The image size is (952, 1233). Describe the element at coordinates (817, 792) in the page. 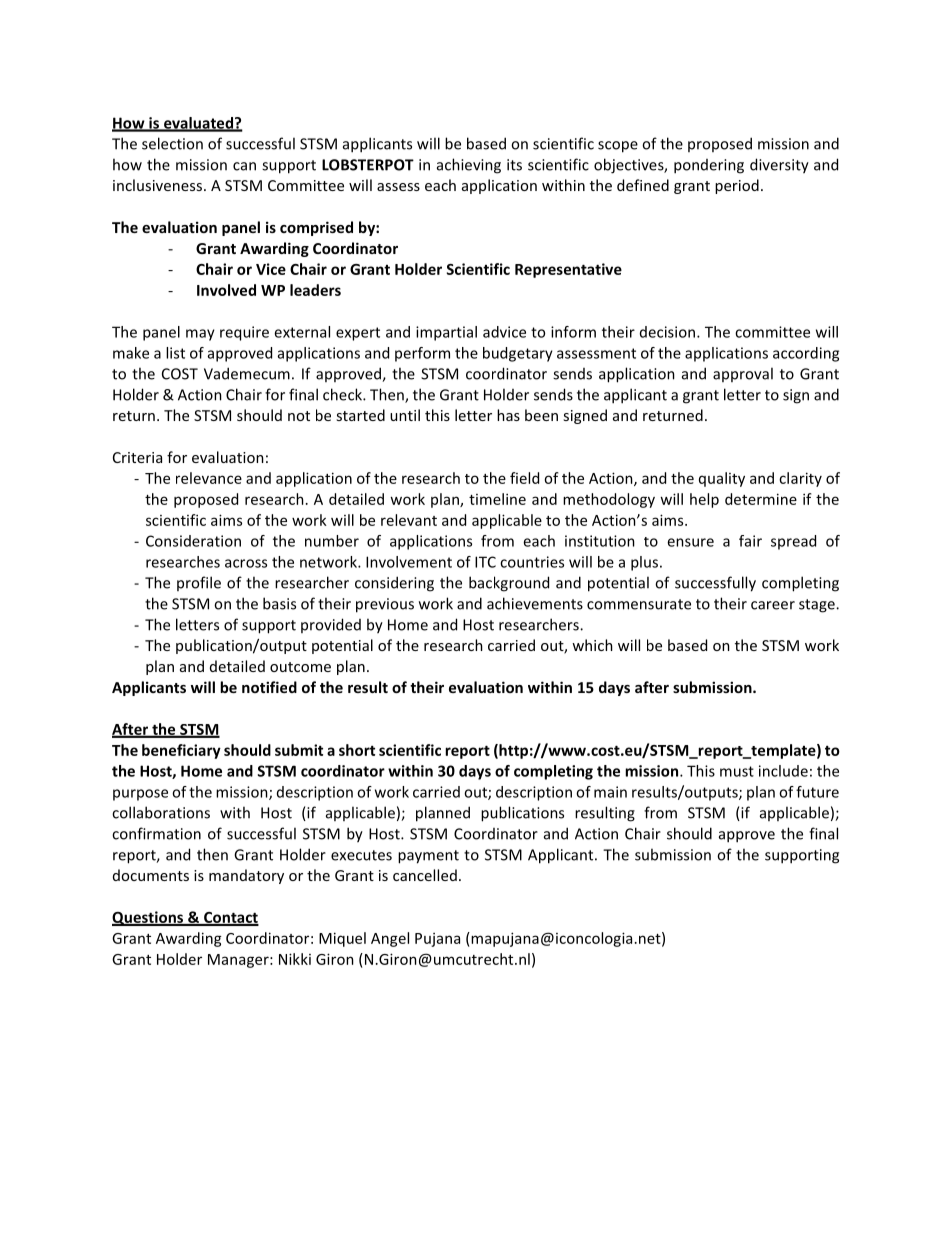

I see `future` at that location.
